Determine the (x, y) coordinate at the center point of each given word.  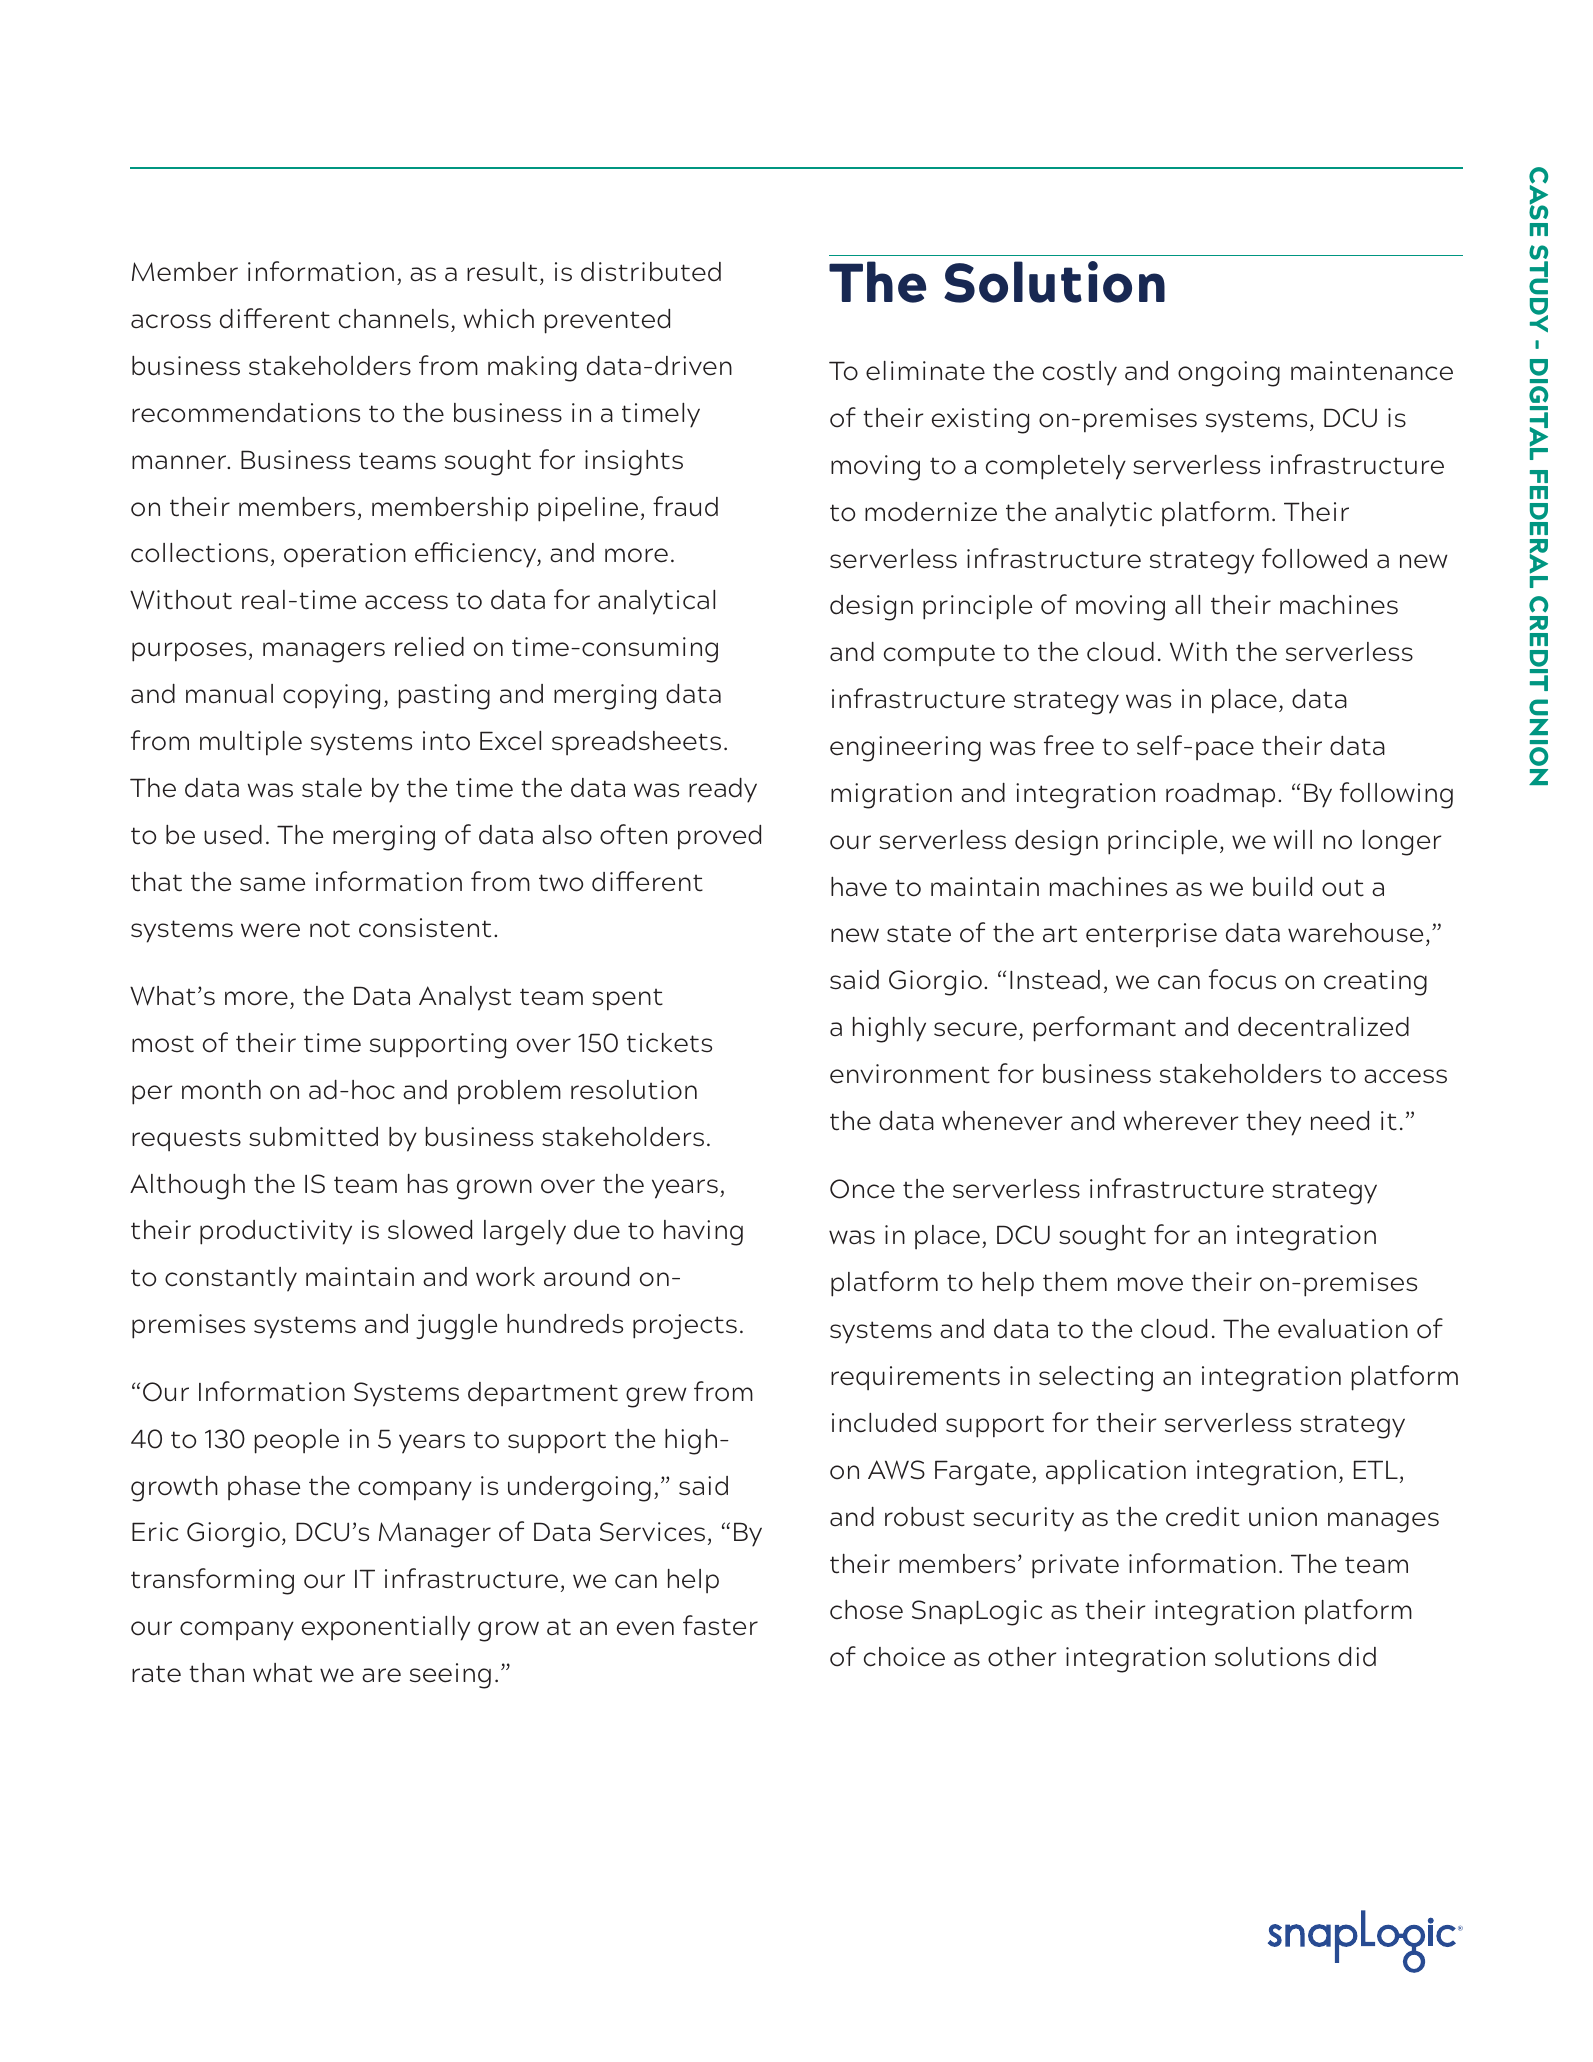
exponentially (386, 1628)
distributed (651, 272)
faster (720, 1625)
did (1357, 1657)
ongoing (1229, 374)
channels (394, 319)
